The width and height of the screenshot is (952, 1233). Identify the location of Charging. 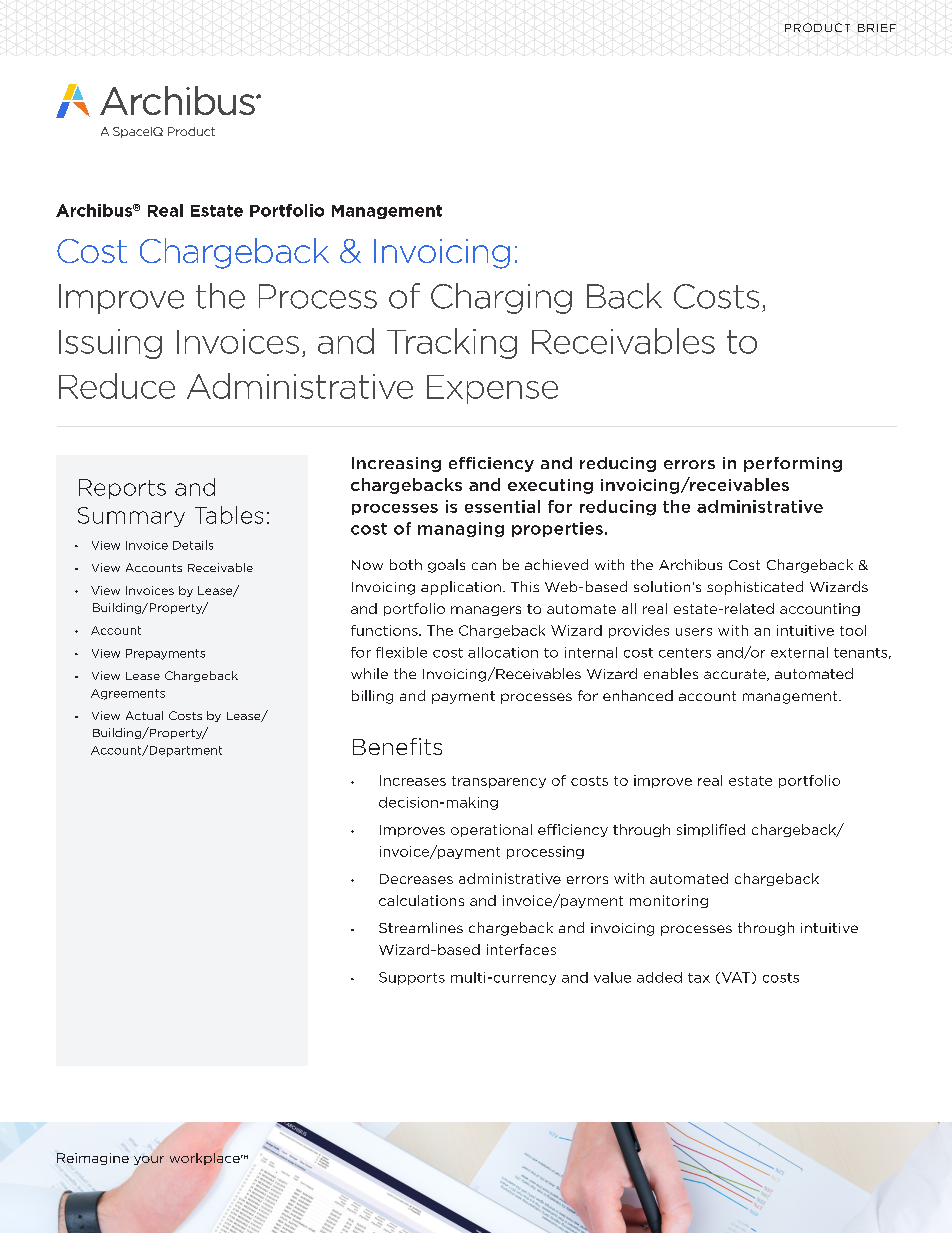
(501, 298).
